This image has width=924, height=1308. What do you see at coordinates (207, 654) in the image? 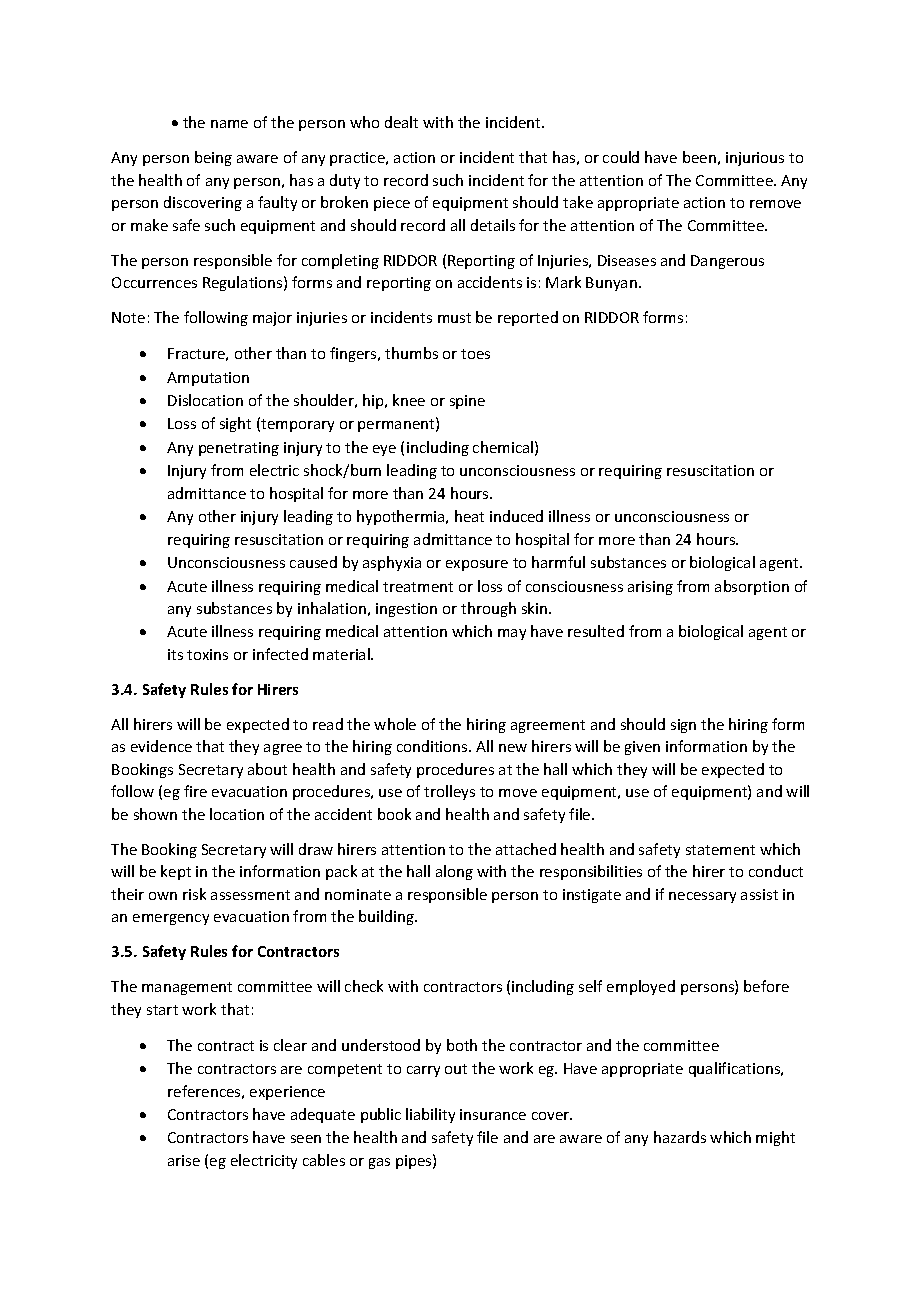
I see `toxins` at bounding box center [207, 654].
